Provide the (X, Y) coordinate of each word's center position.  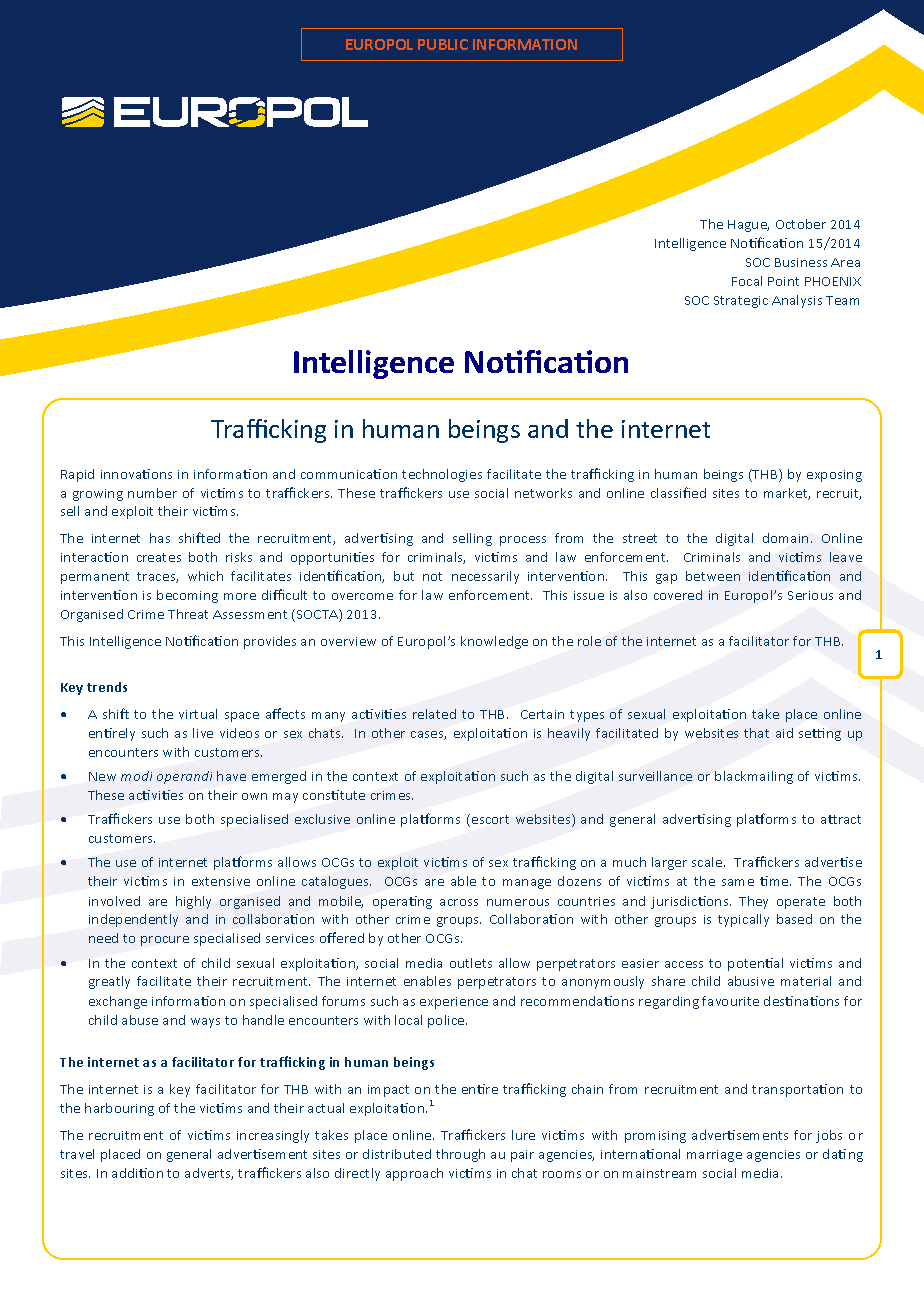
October (801, 224)
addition (137, 1173)
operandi (184, 777)
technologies (442, 475)
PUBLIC (443, 44)
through (460, 1155)
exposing (834, 476)
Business (801, 262)
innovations (136, 474)
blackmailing (754, 777)
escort (490, 819)
